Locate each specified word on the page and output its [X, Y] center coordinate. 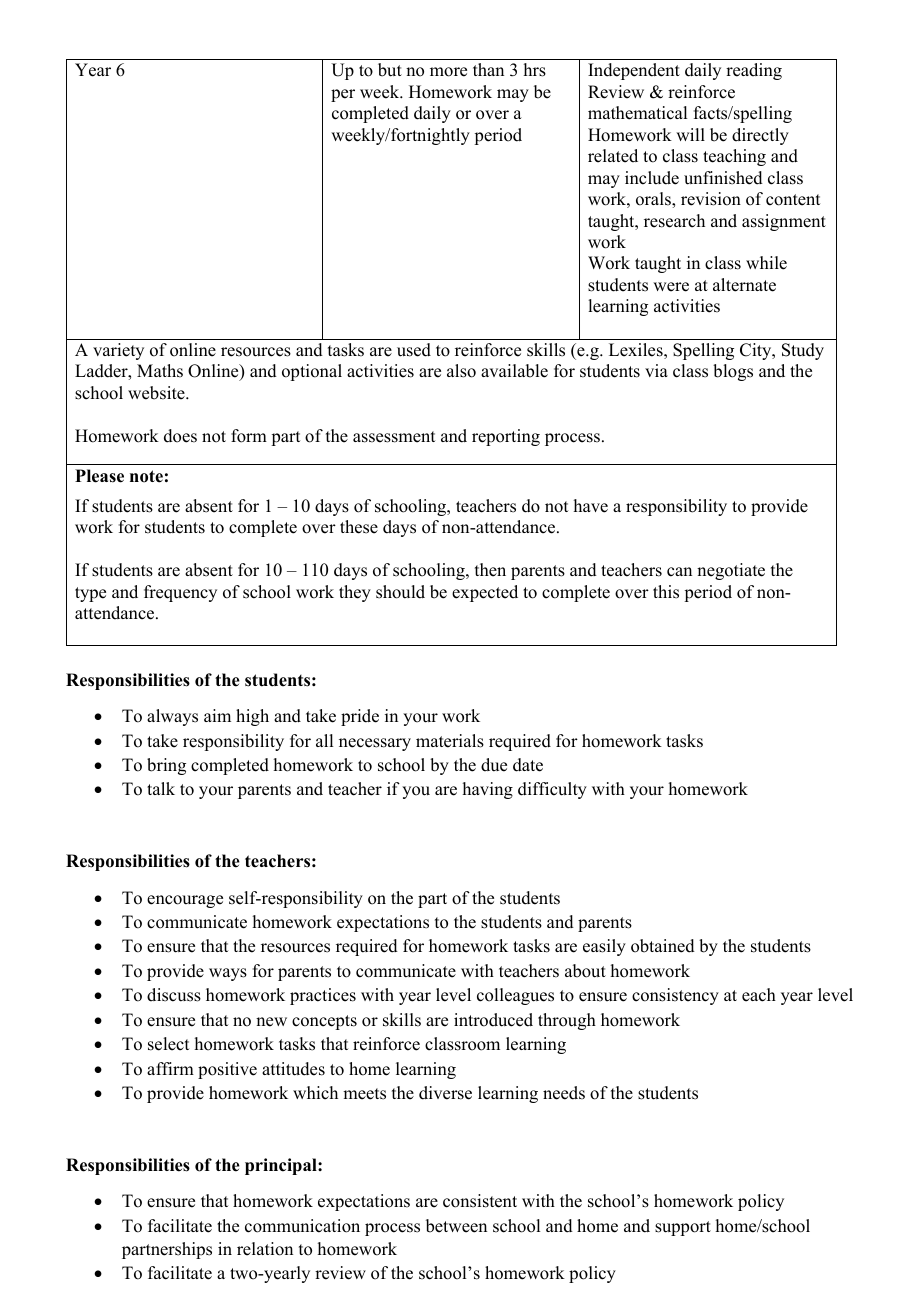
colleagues [515, 996]
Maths [160, 371]
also [461, 371]
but [390, 70]
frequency [180, 593]
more [448, 72]
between [456, 1226]
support [683, 1228]
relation [265, 1249]
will [690, 134]
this [666, 592]
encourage [185, 901]
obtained [663, 946]
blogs [733, 372]
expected [485, 593]
